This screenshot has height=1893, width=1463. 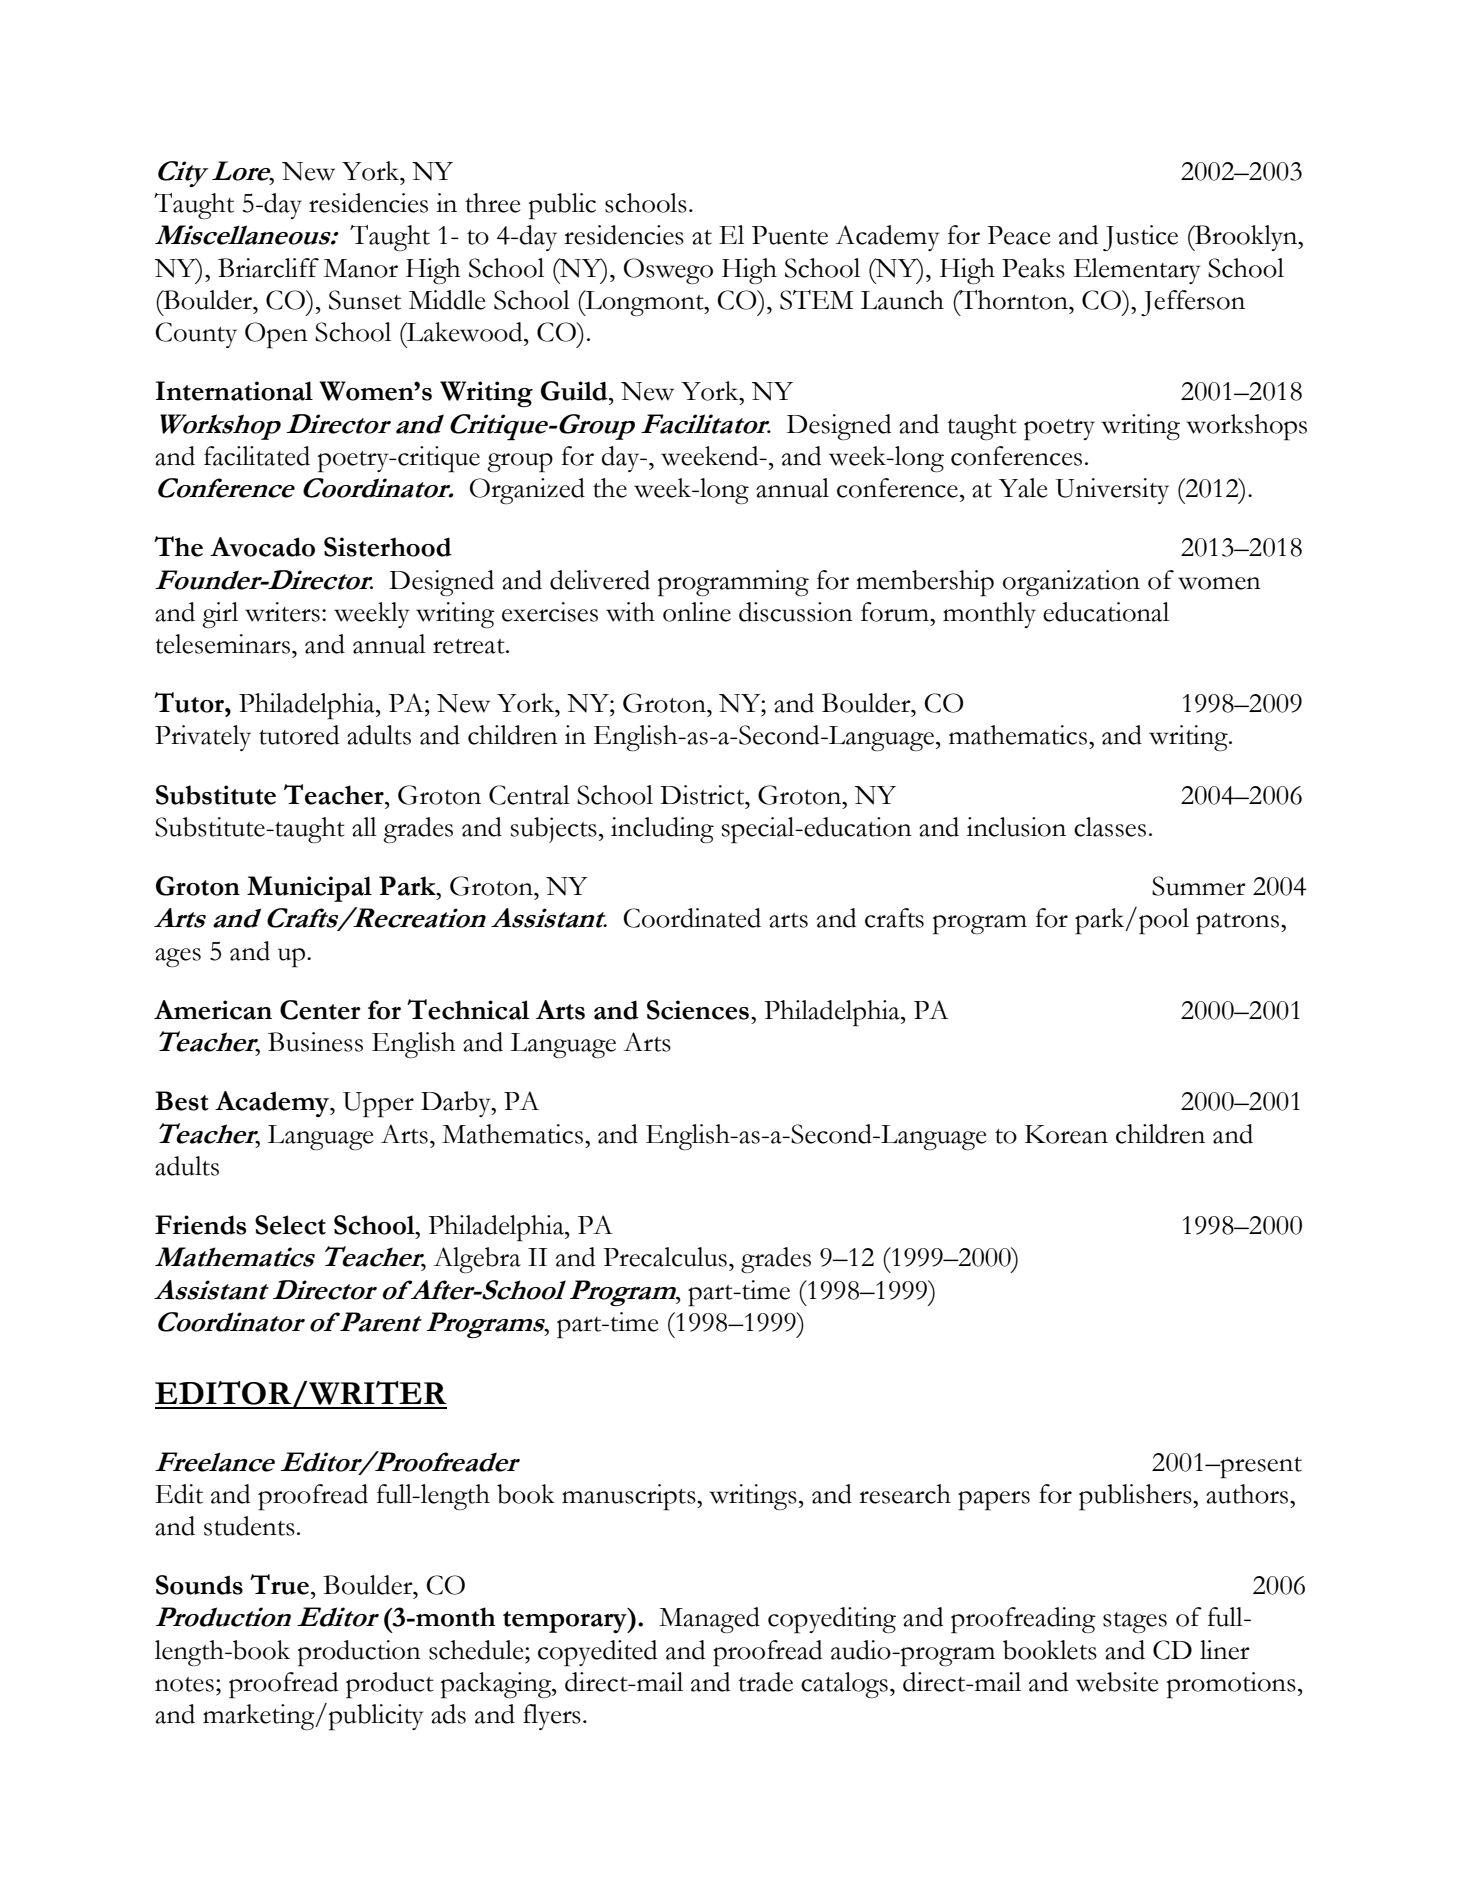 I want to click on Select, so click(x=290, y=1225).
